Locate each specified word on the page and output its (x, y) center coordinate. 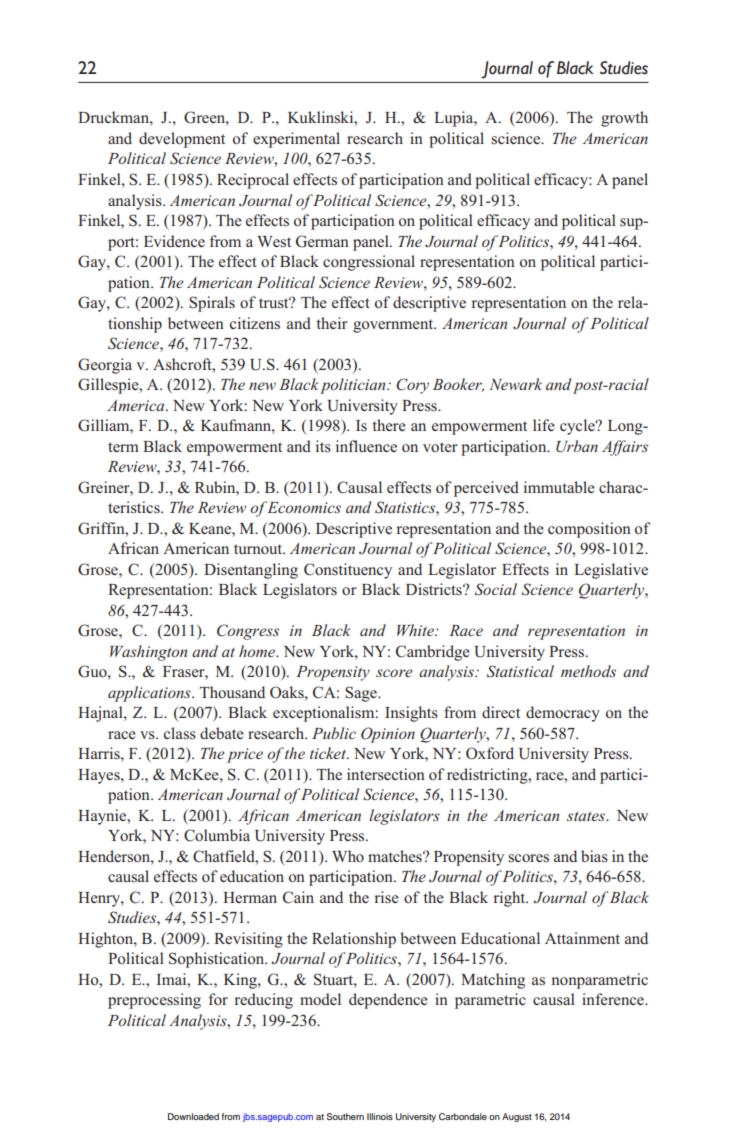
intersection (386, 774)
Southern (345, 1116)
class (180, 733)
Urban (577, 446)
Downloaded (193, 1116)
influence (366, 446)
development (182, 140)
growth (624, 119)
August (517, 1117)
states (587, 816)
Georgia (105, 366)
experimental (296, 140)
